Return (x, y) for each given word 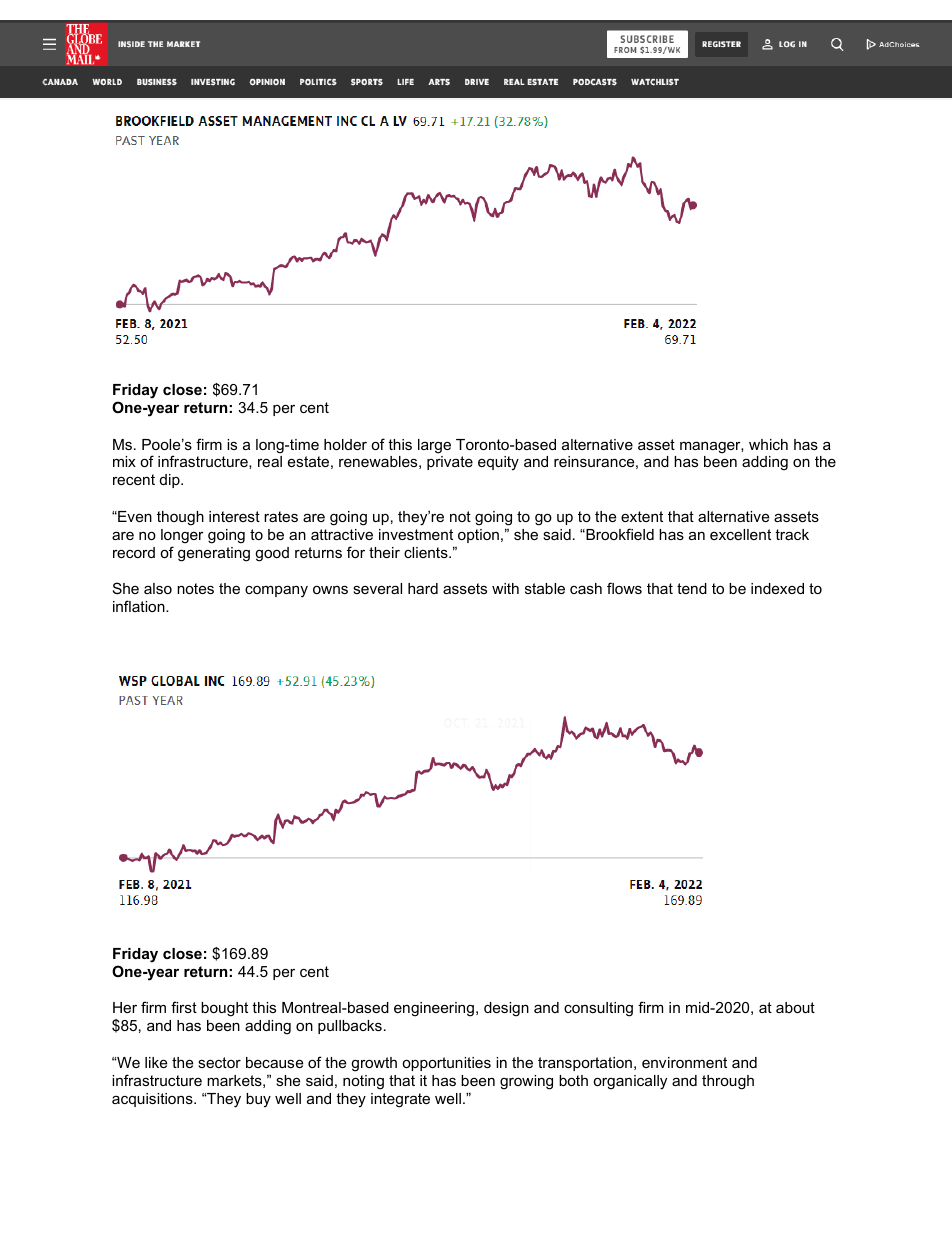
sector (219, 1062)
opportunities (446, 1064)
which (768, 444)
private (450, 463)
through (728, 1082)
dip (171, 481)
